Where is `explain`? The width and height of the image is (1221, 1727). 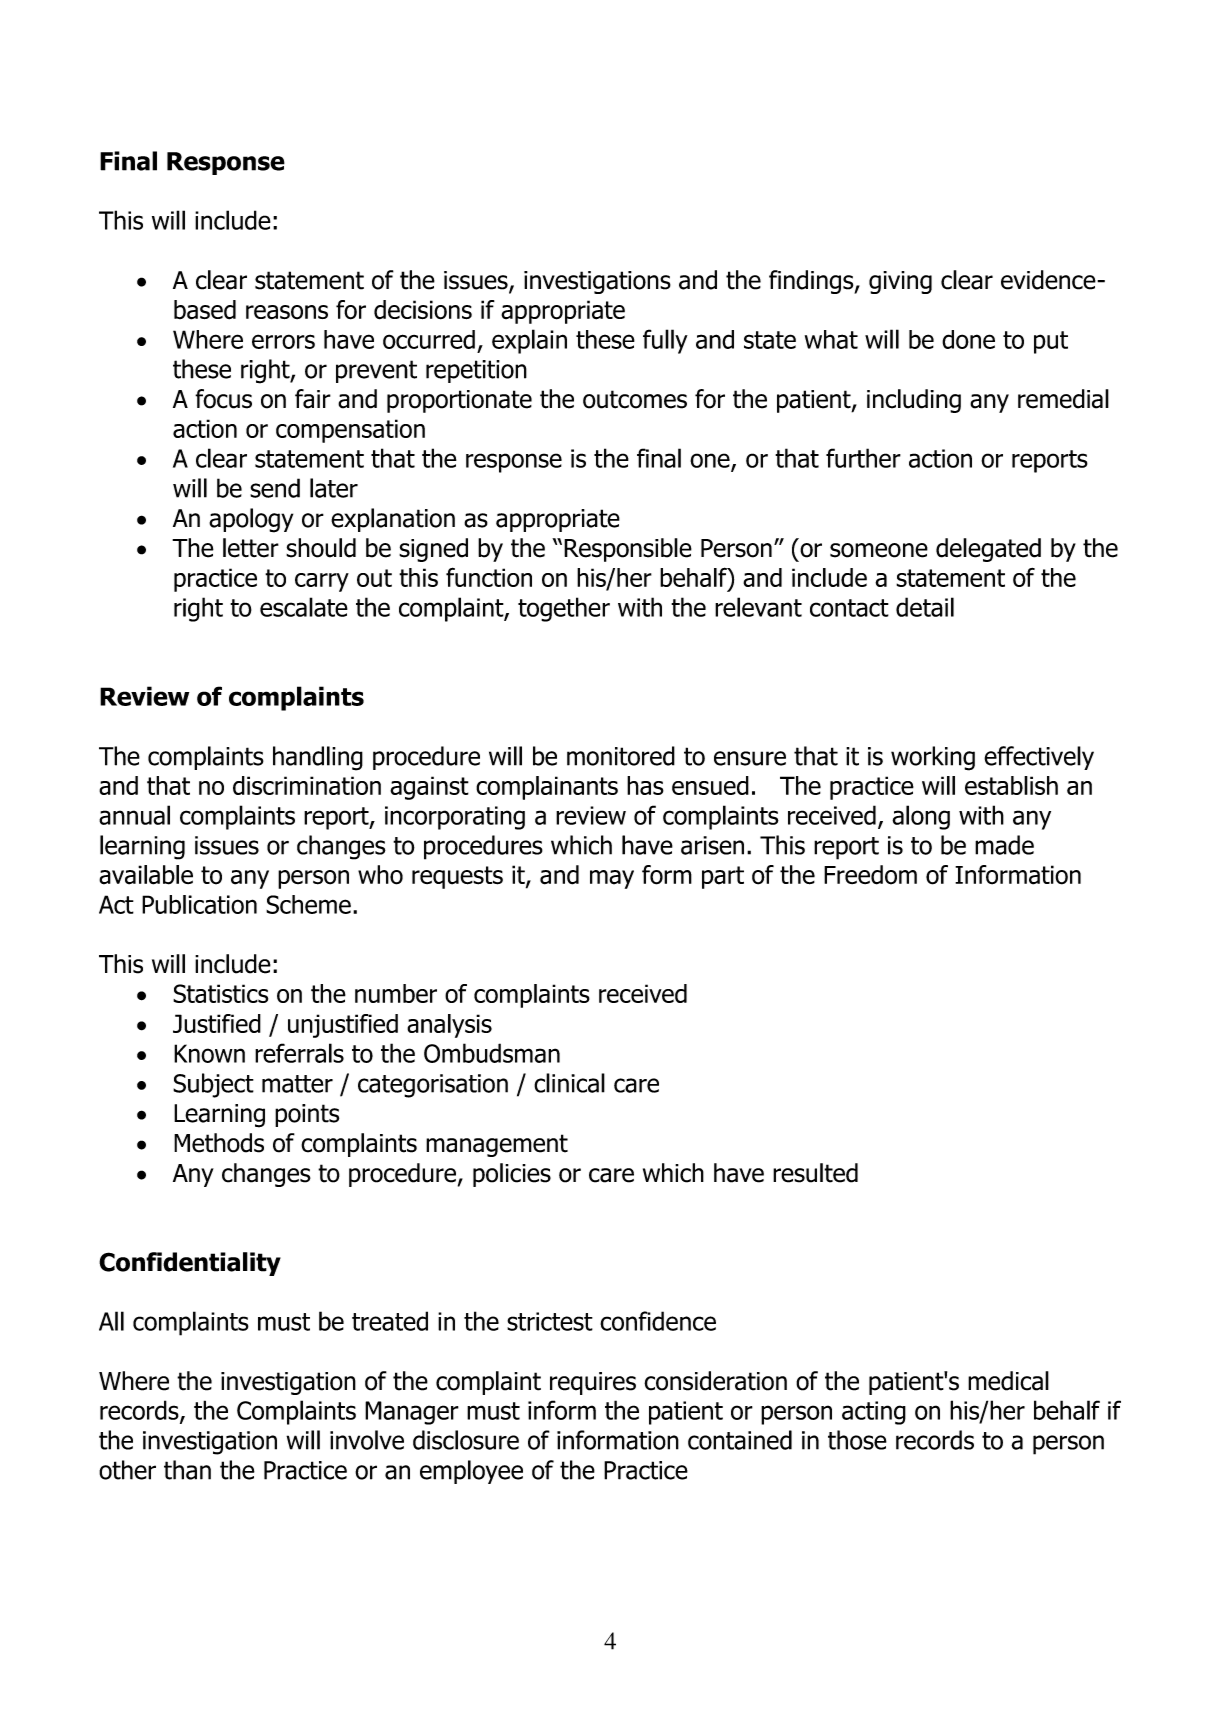
explain is located at coordinates (529, 341).
